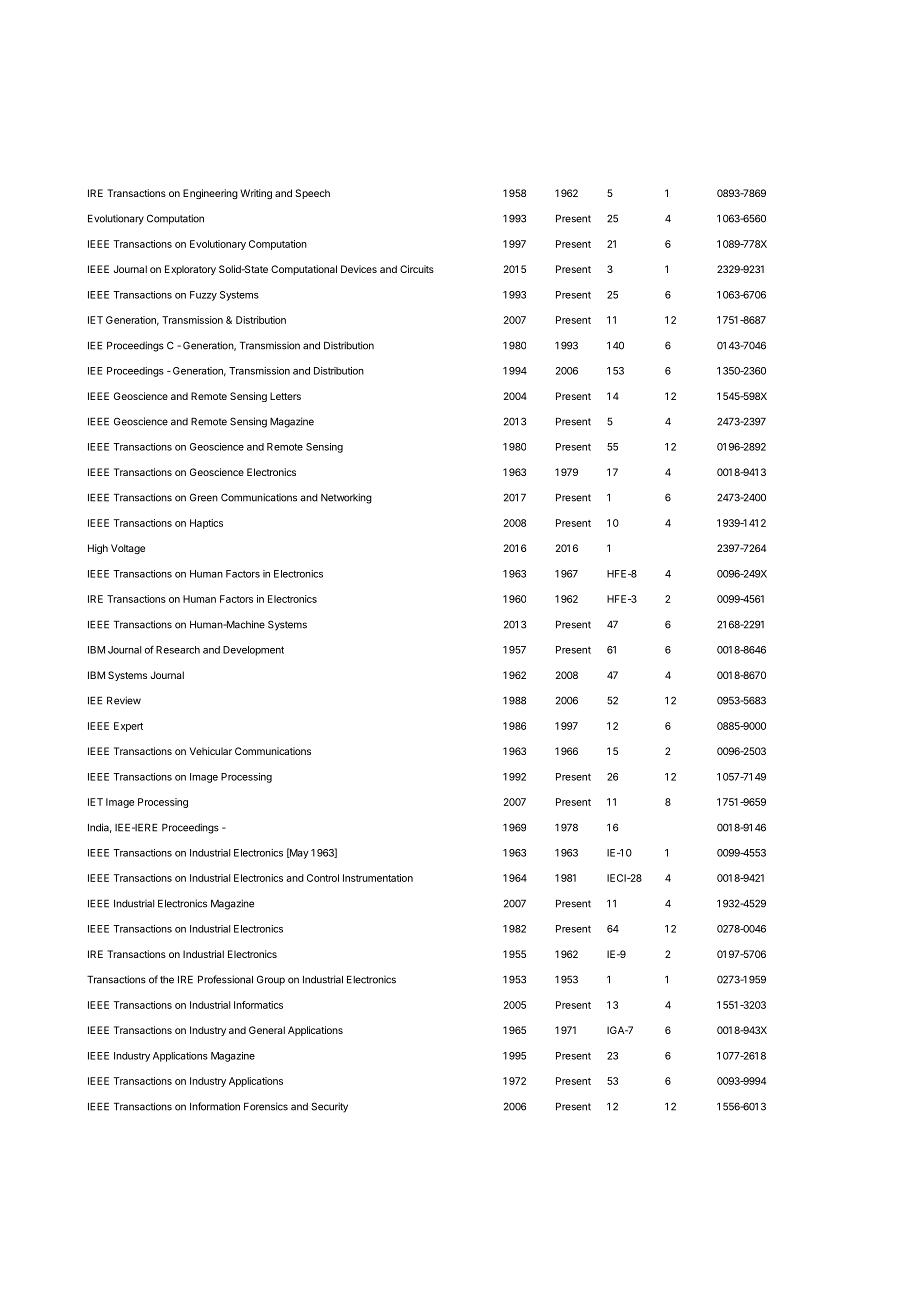  I want to click on Forensics, so click(266, 1106).
